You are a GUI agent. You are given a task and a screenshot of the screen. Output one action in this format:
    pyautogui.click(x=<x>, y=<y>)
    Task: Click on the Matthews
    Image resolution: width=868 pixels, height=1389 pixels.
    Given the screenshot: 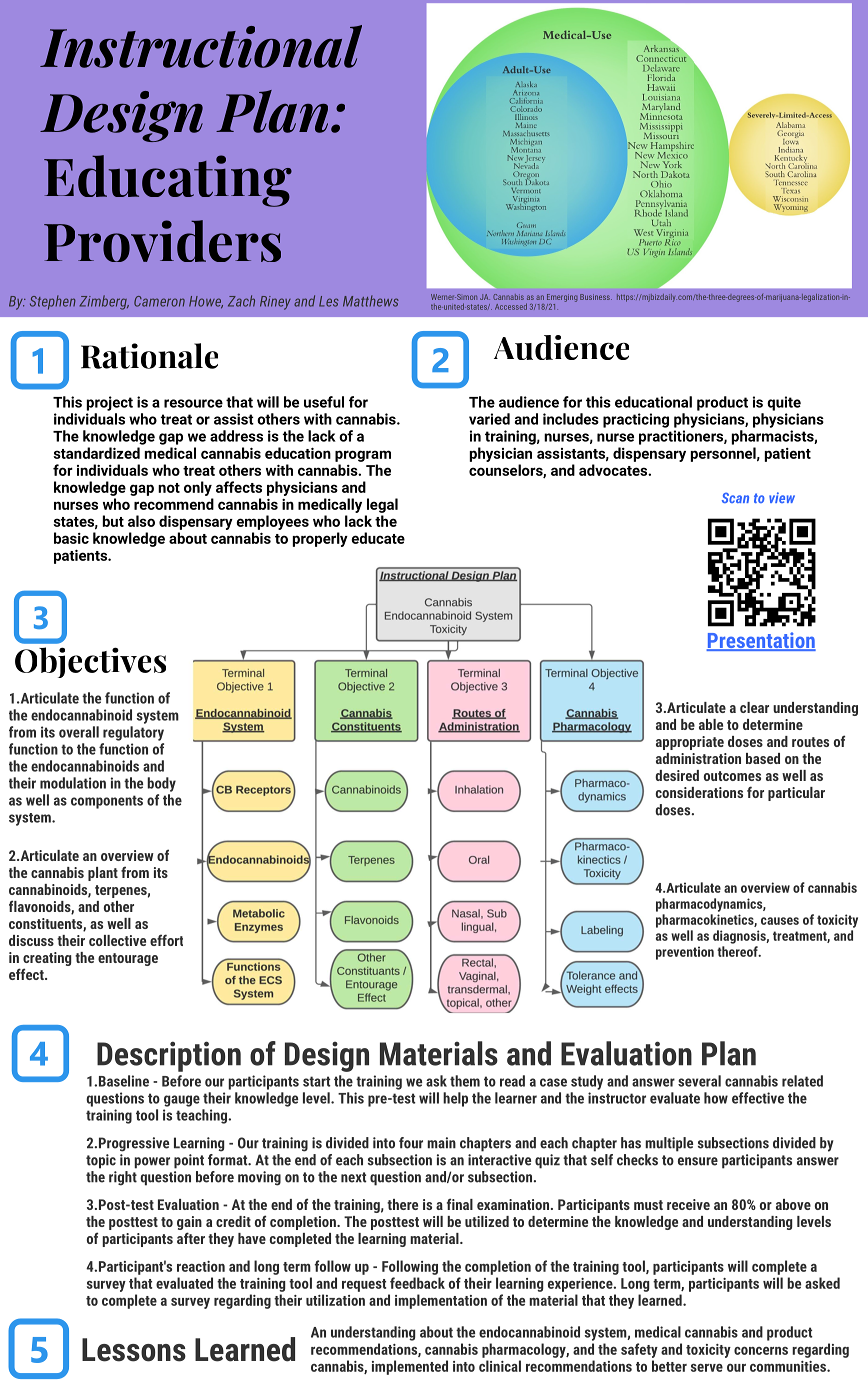 What is the action you would take?
    pyautogui.click(x=371, y=301)
